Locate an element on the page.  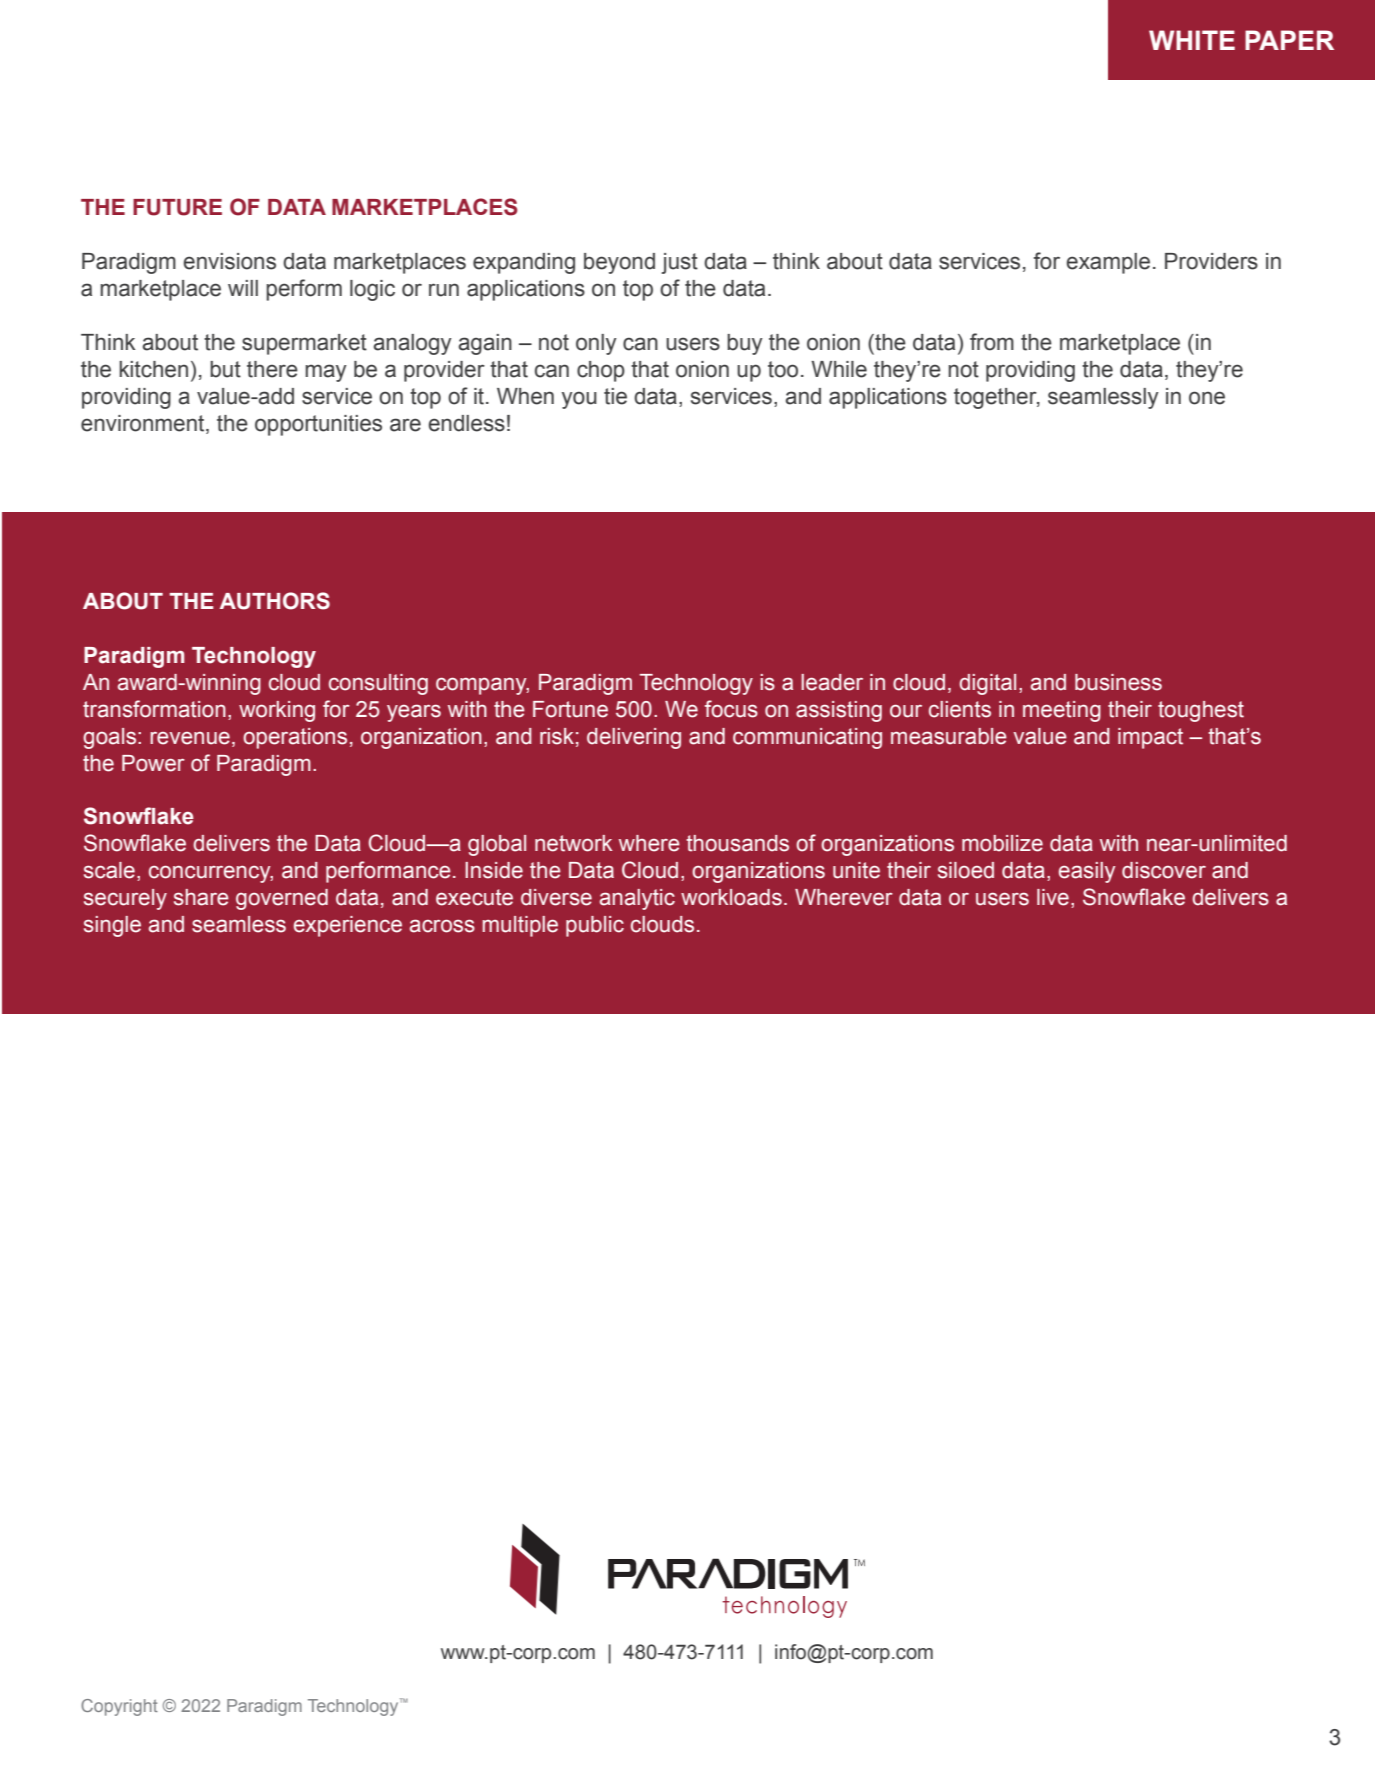
discover is located at coordinates (1164, 870).
